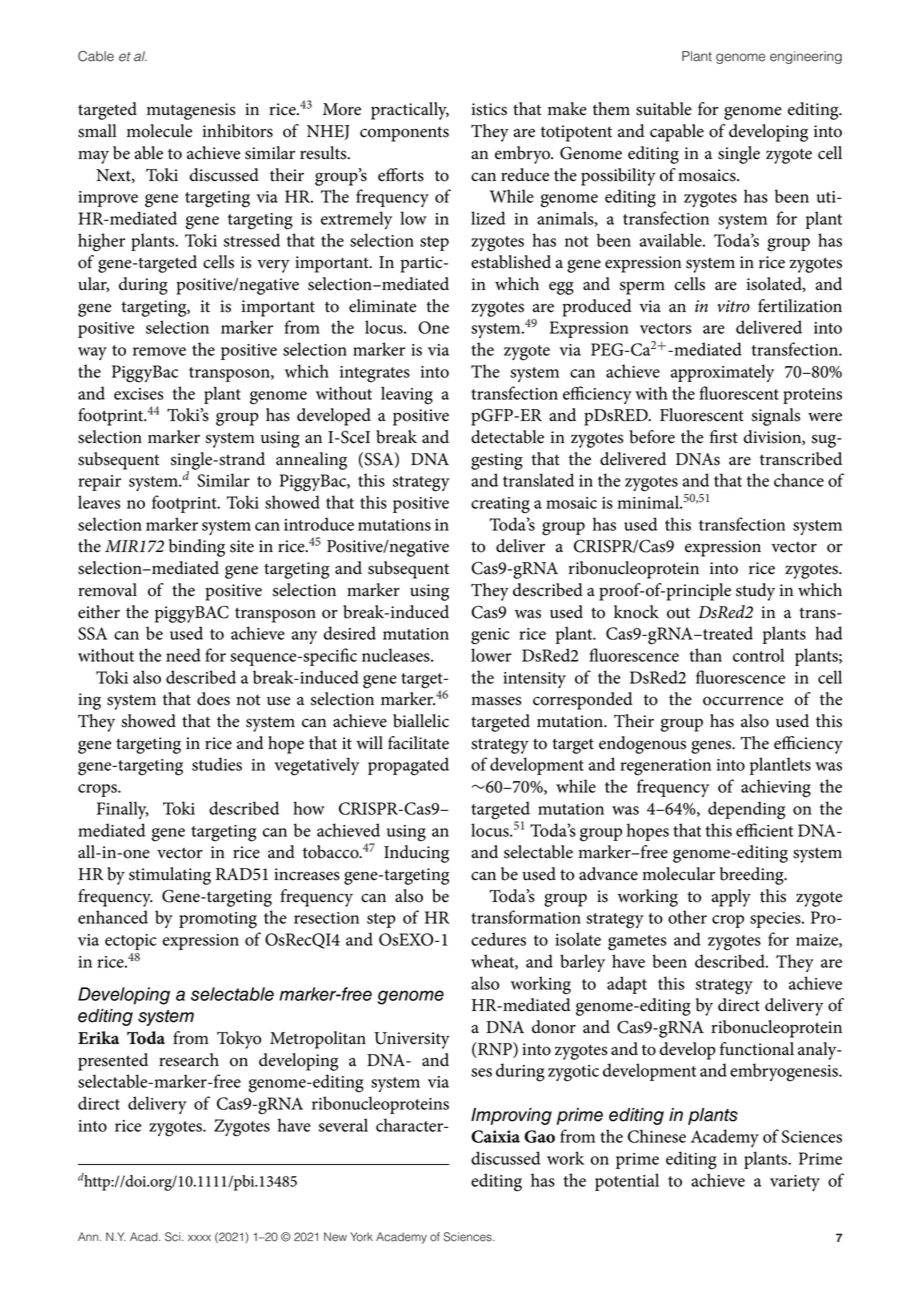  What do you see at coordinates (159, 131) in the page?
I see `molecule` at bounding box center [159, 131].
